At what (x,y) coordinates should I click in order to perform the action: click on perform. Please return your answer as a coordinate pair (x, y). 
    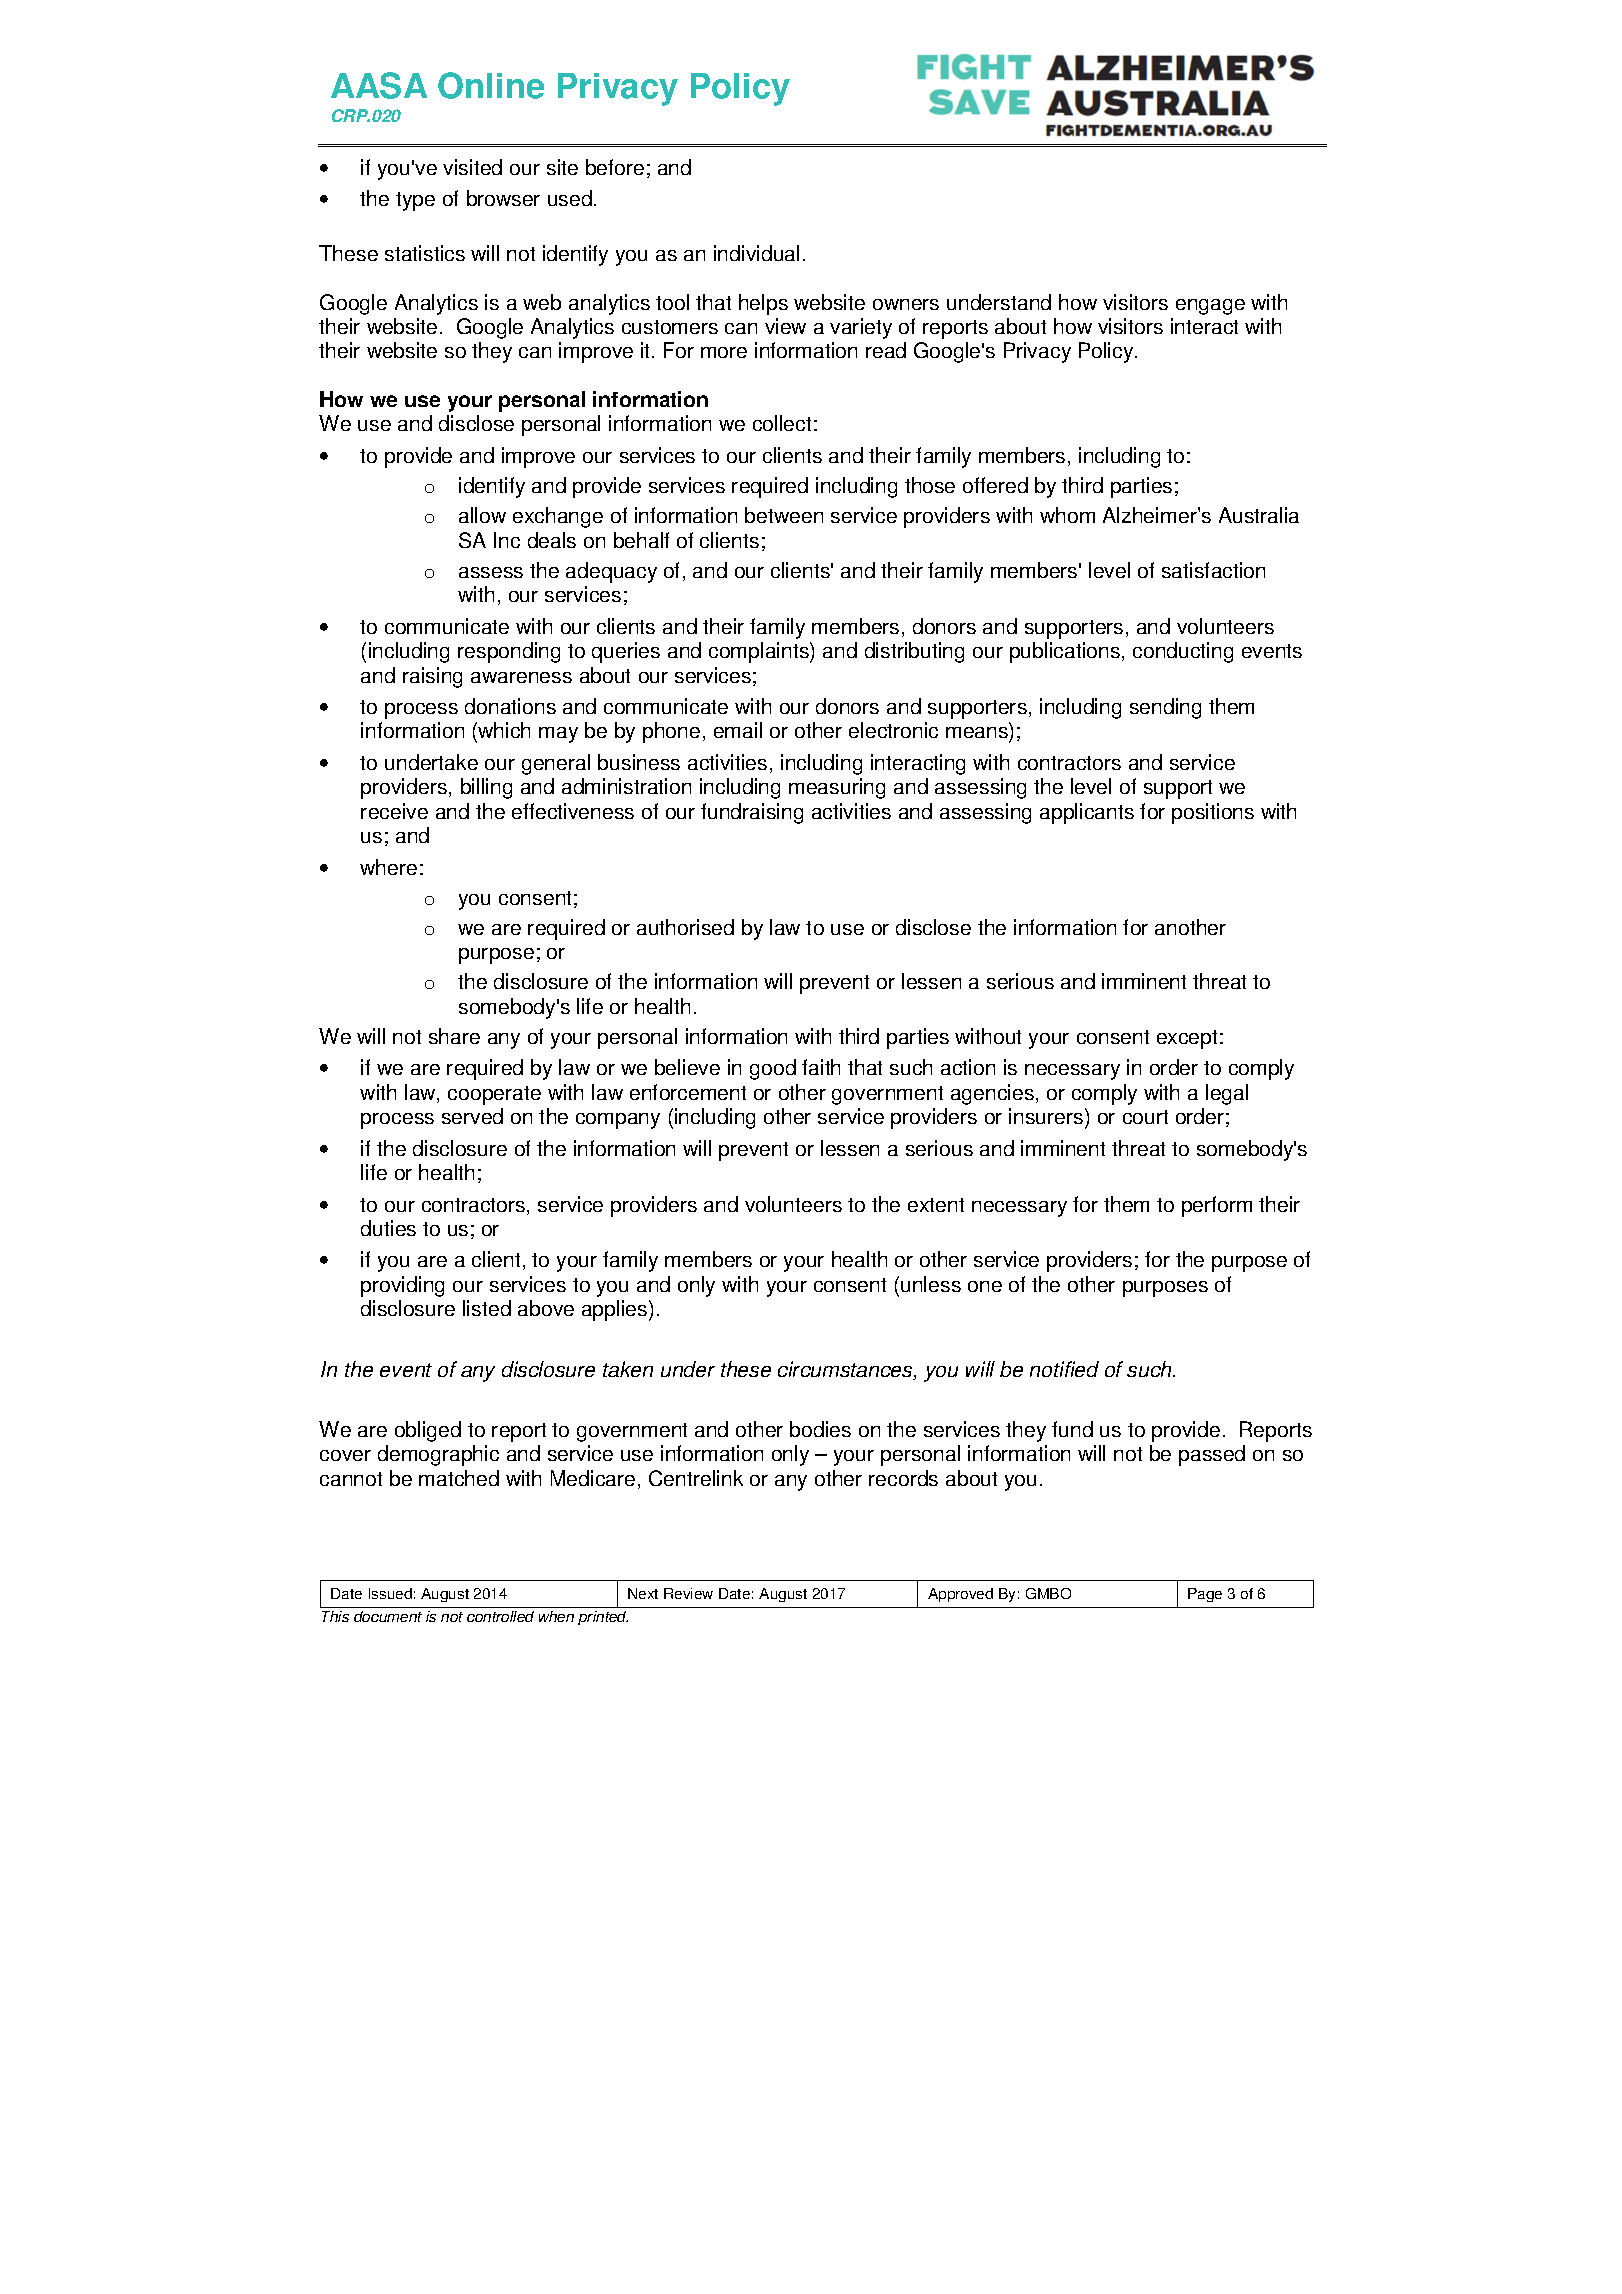
    Looking at the image, I should click on (1217, 1206).
